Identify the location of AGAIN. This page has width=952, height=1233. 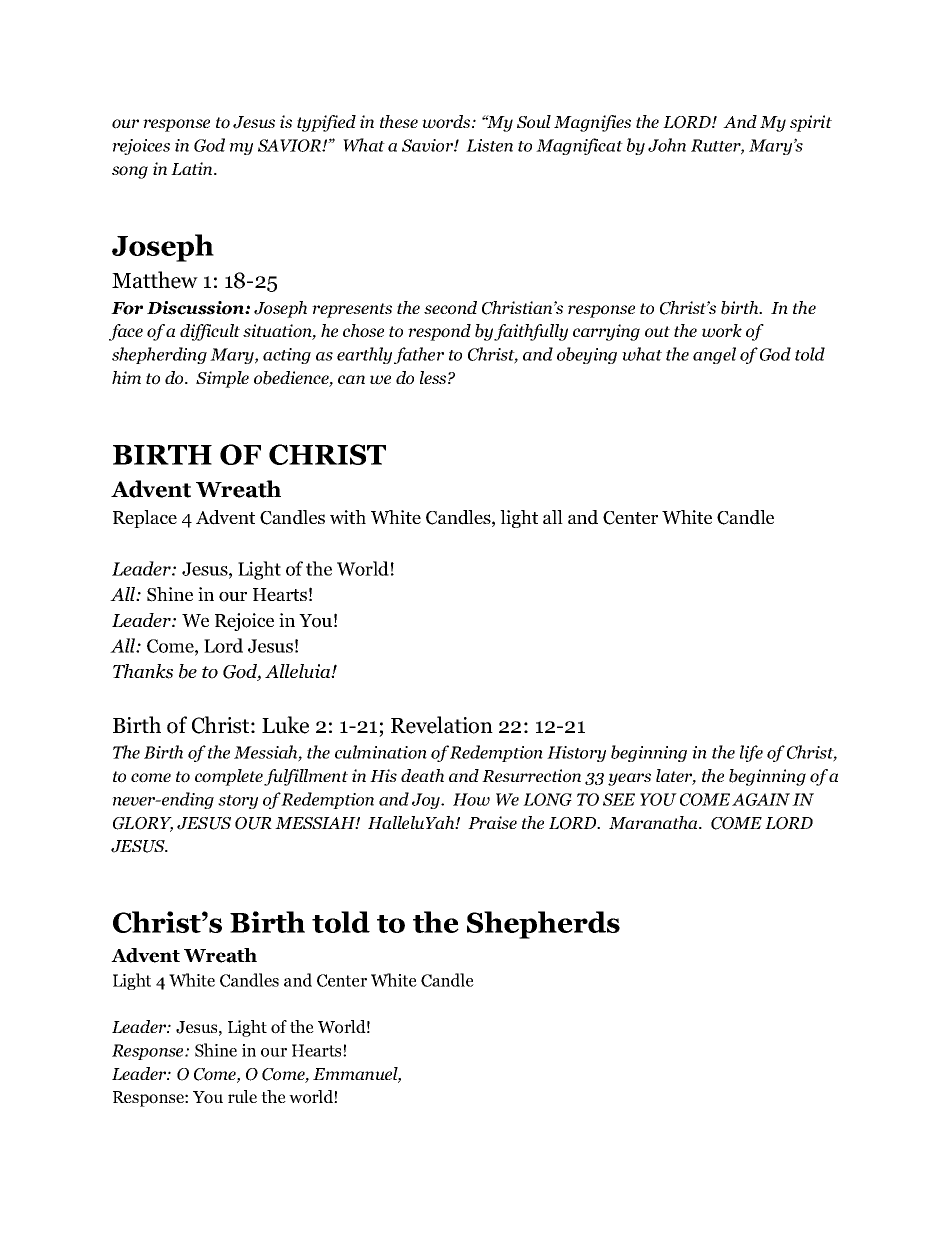
(761, 799).
